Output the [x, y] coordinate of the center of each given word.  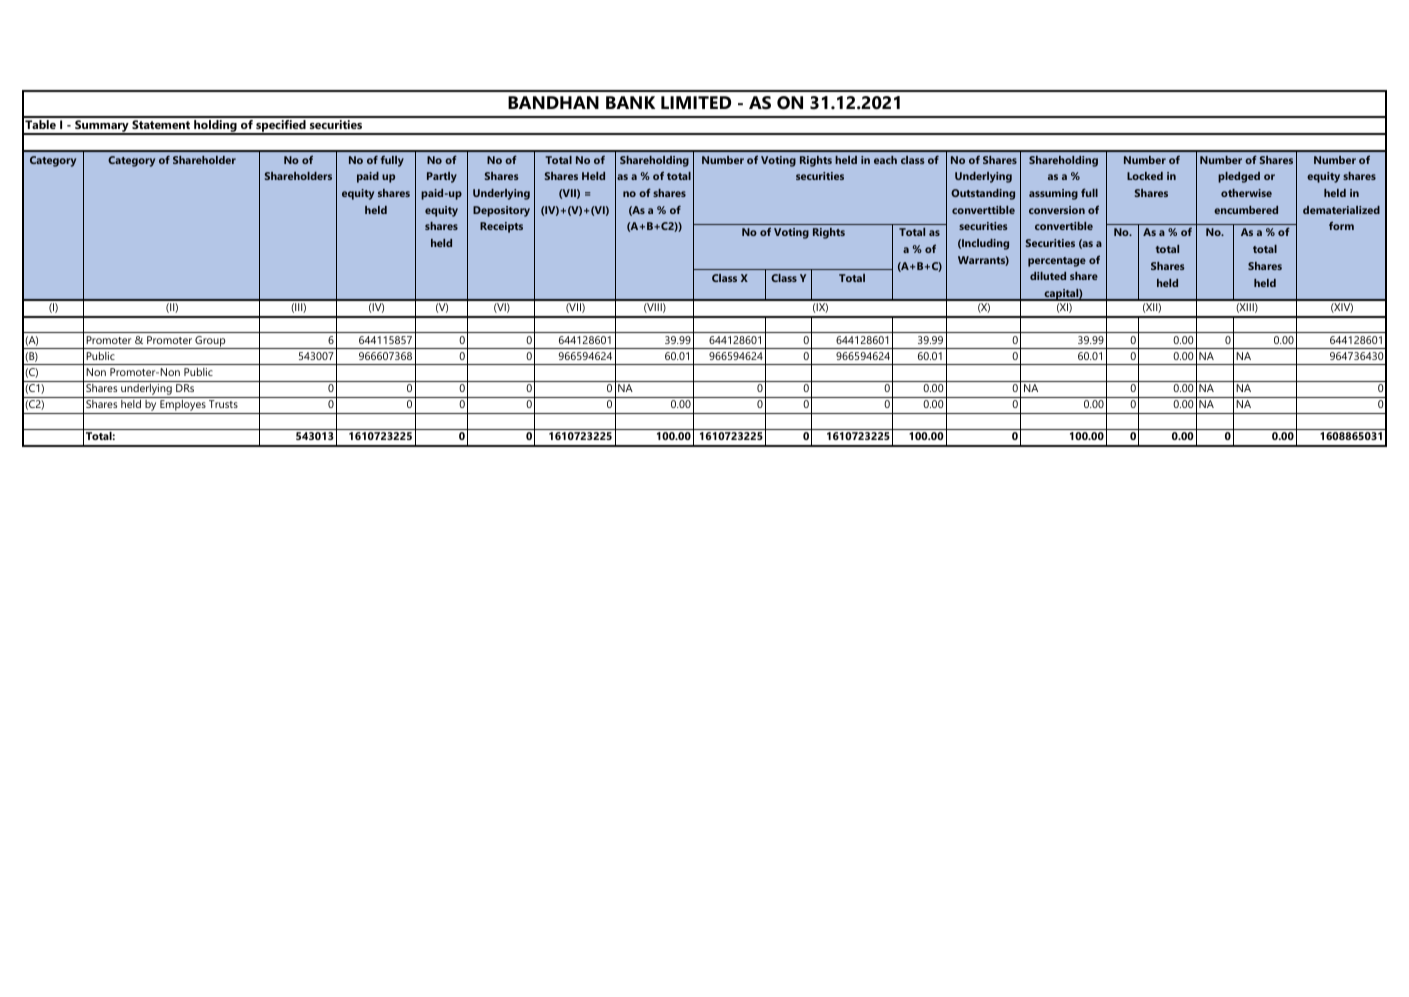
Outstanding [983, 194]
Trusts [223, 404]
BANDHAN [553, 102]
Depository [501, 211]
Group [210, 342]
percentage [1057, 262]
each [885, 160]
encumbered [1246, 210]
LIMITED [696, 102]
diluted [1048, 276]
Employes [183, 407]
